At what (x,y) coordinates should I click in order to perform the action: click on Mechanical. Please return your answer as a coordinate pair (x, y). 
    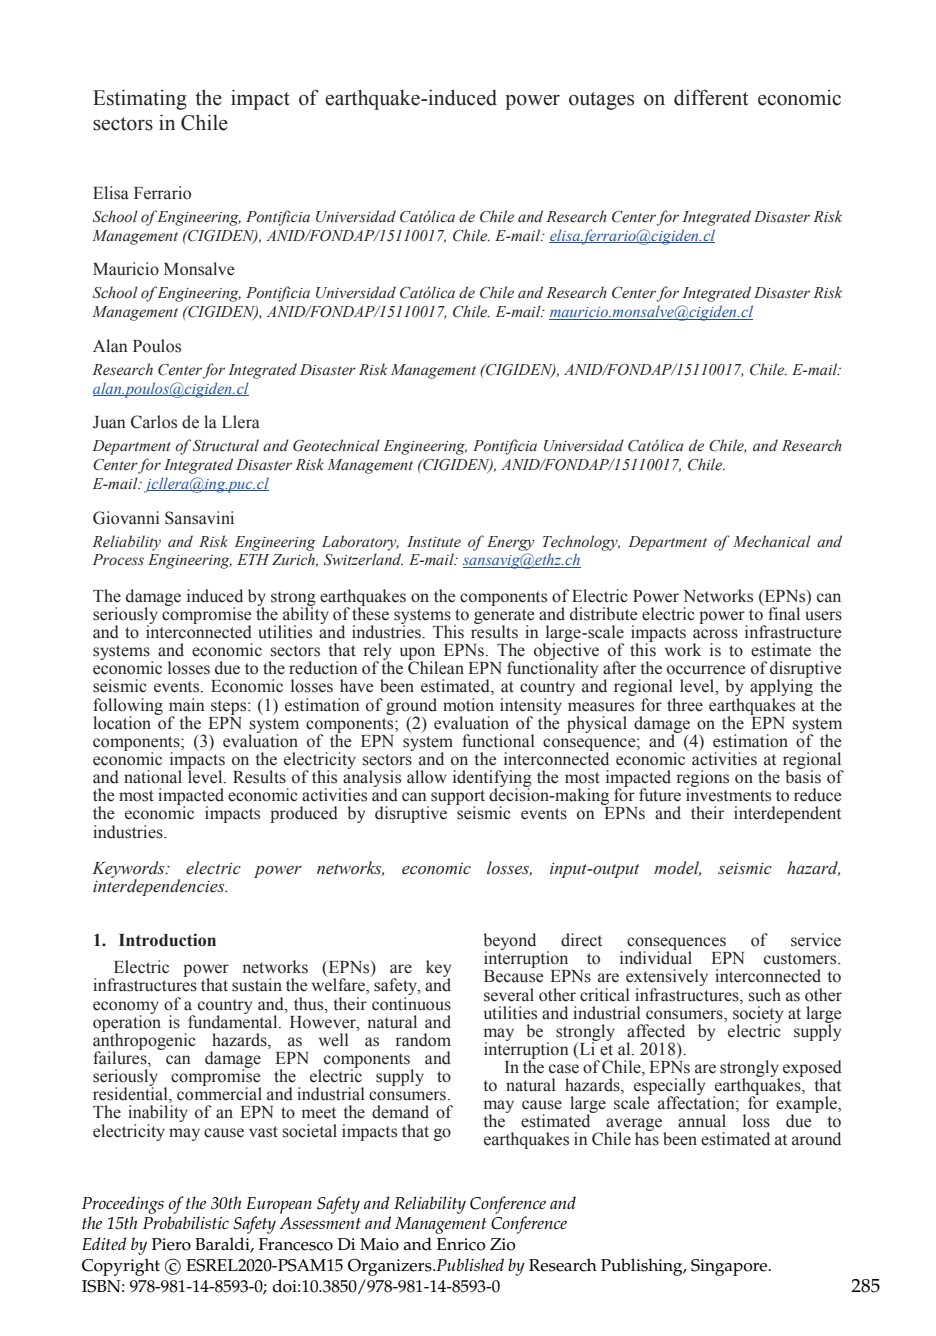
    Looking at the image, I should click on (772, 541).
